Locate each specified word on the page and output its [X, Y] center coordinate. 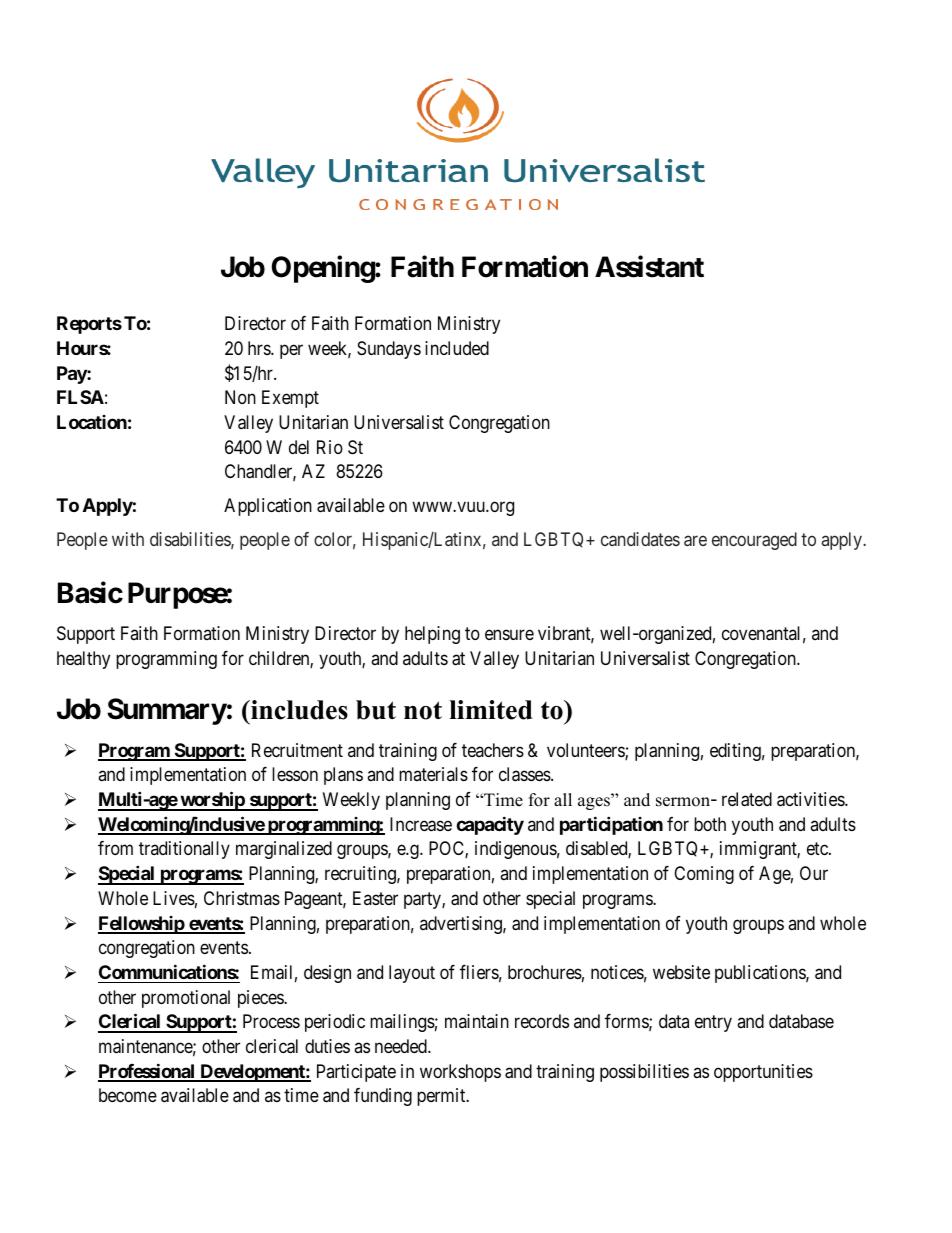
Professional [147, 1072]
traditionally [184, 850]
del [299, 447]
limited [490, 710]
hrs [260, 348]
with [128, 539]
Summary [167, 711]
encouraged [754, 541]
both [710, 824]
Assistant [649, 267]
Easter [375, 898]
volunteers [586, 751]
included [457, 348]
